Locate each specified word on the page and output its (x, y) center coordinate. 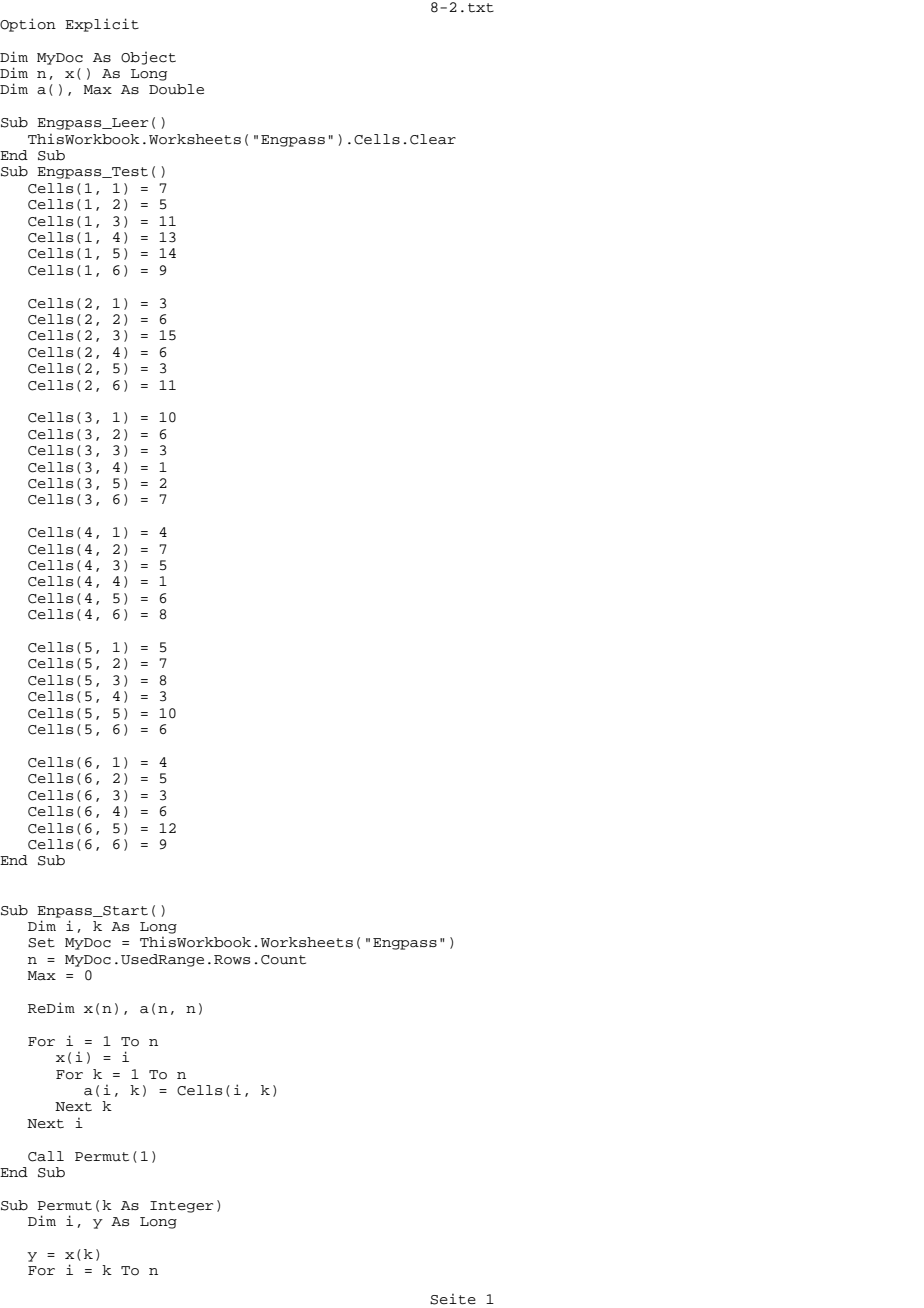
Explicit (102, 25)
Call (46, 1156)
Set (41, 943)
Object (148, 58)
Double (176, 89)
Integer (181, 1207)
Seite (453, 1299)
